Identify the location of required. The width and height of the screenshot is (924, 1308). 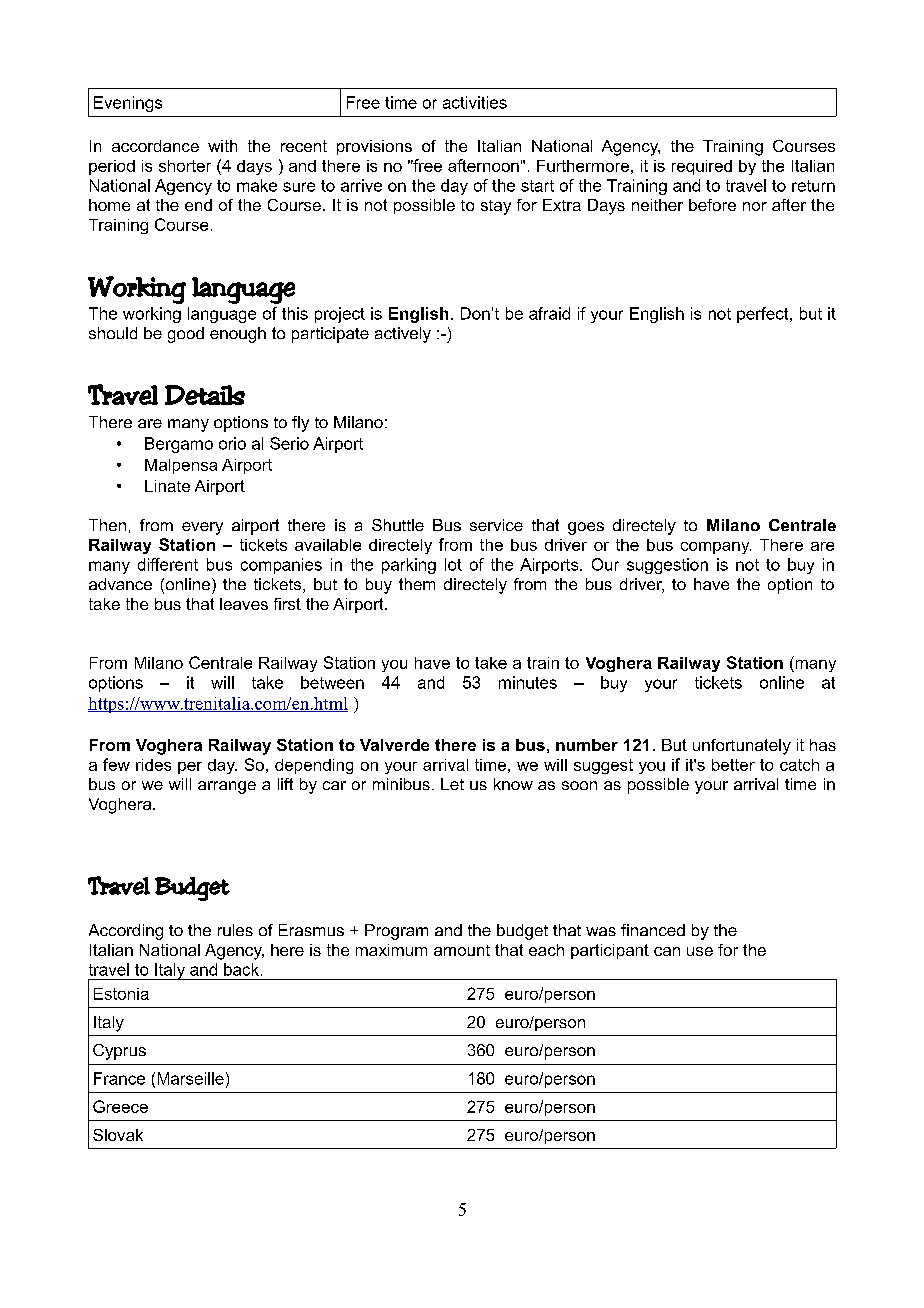
(702, 167).
